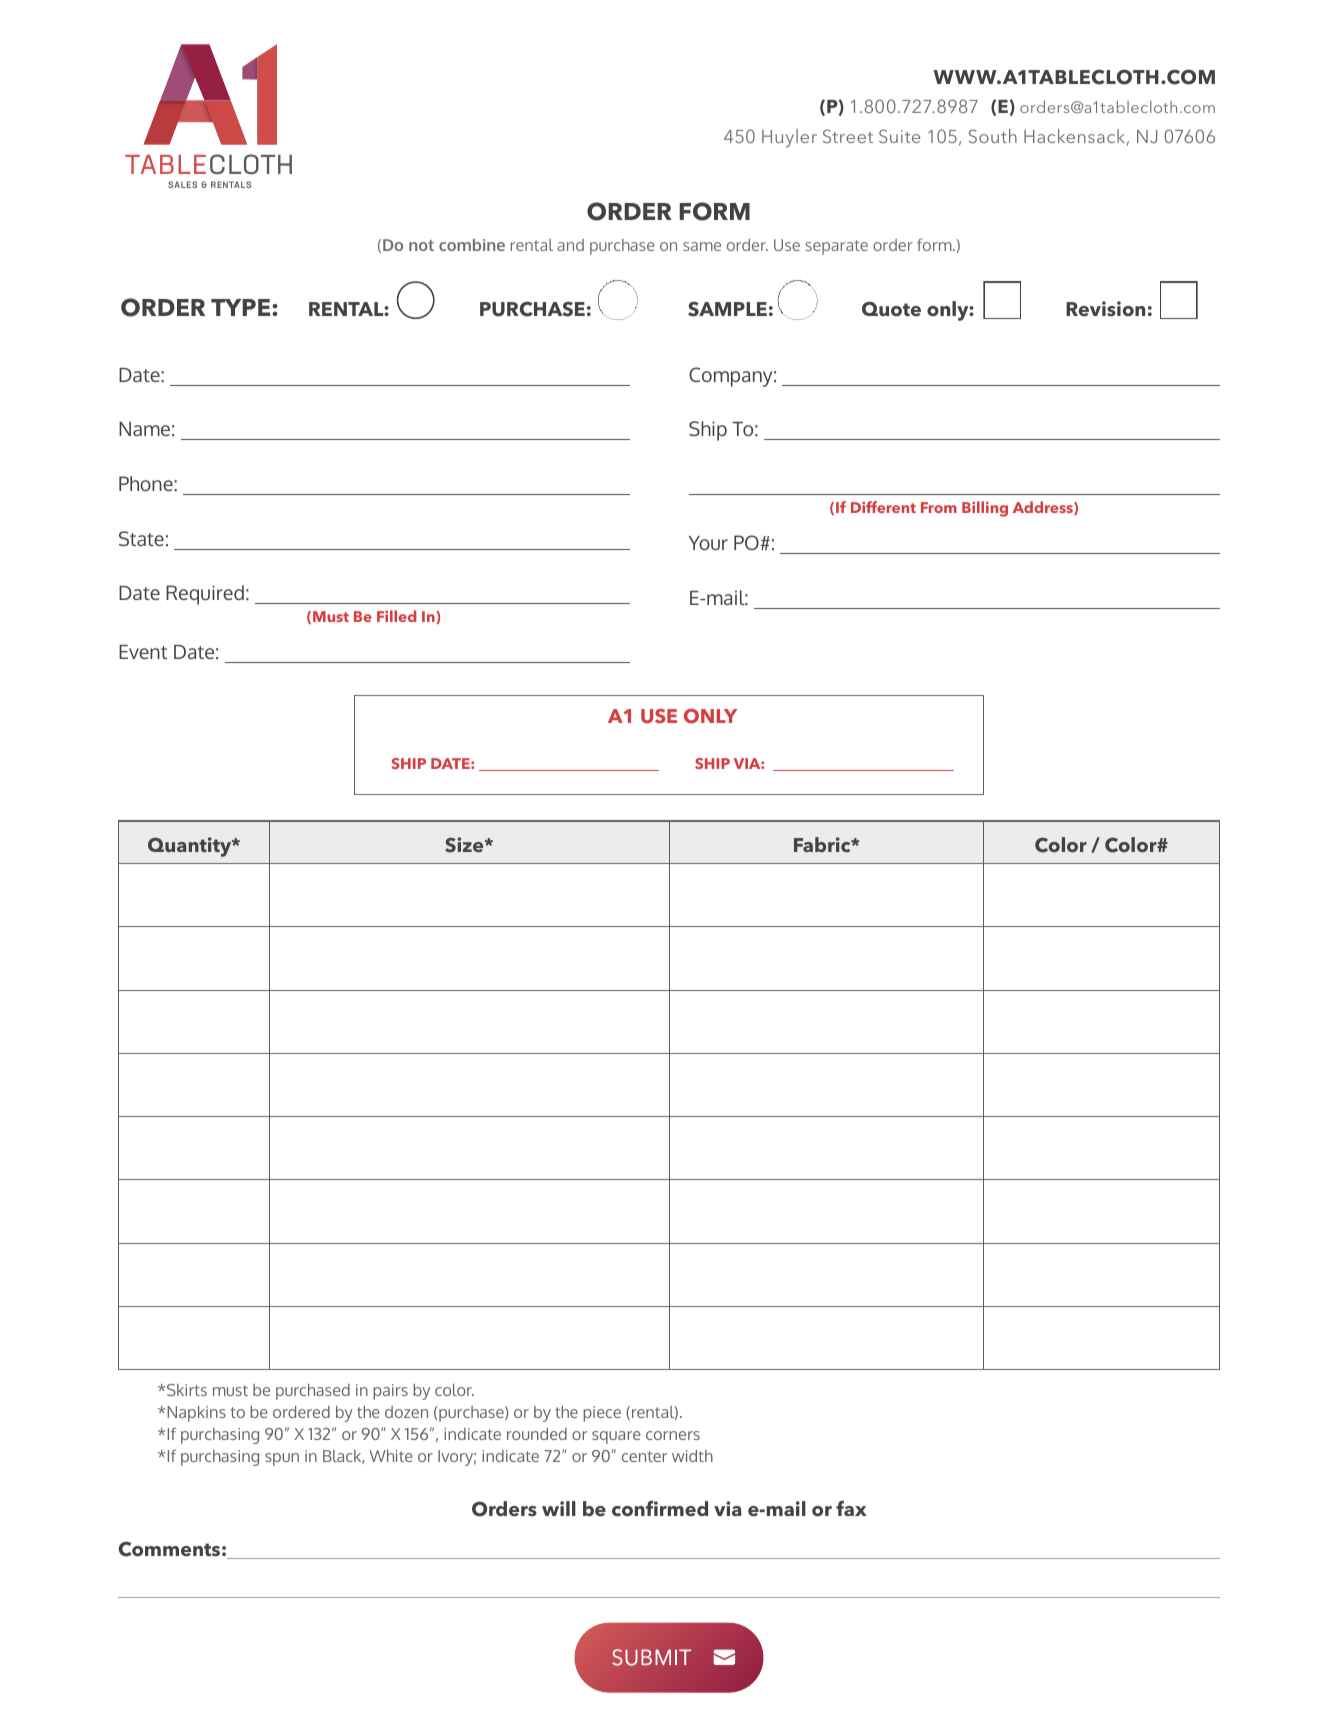  What do you see at coordinates (673, 1435) in the image?
I see `corners` at bounding box center [673, 1435].
